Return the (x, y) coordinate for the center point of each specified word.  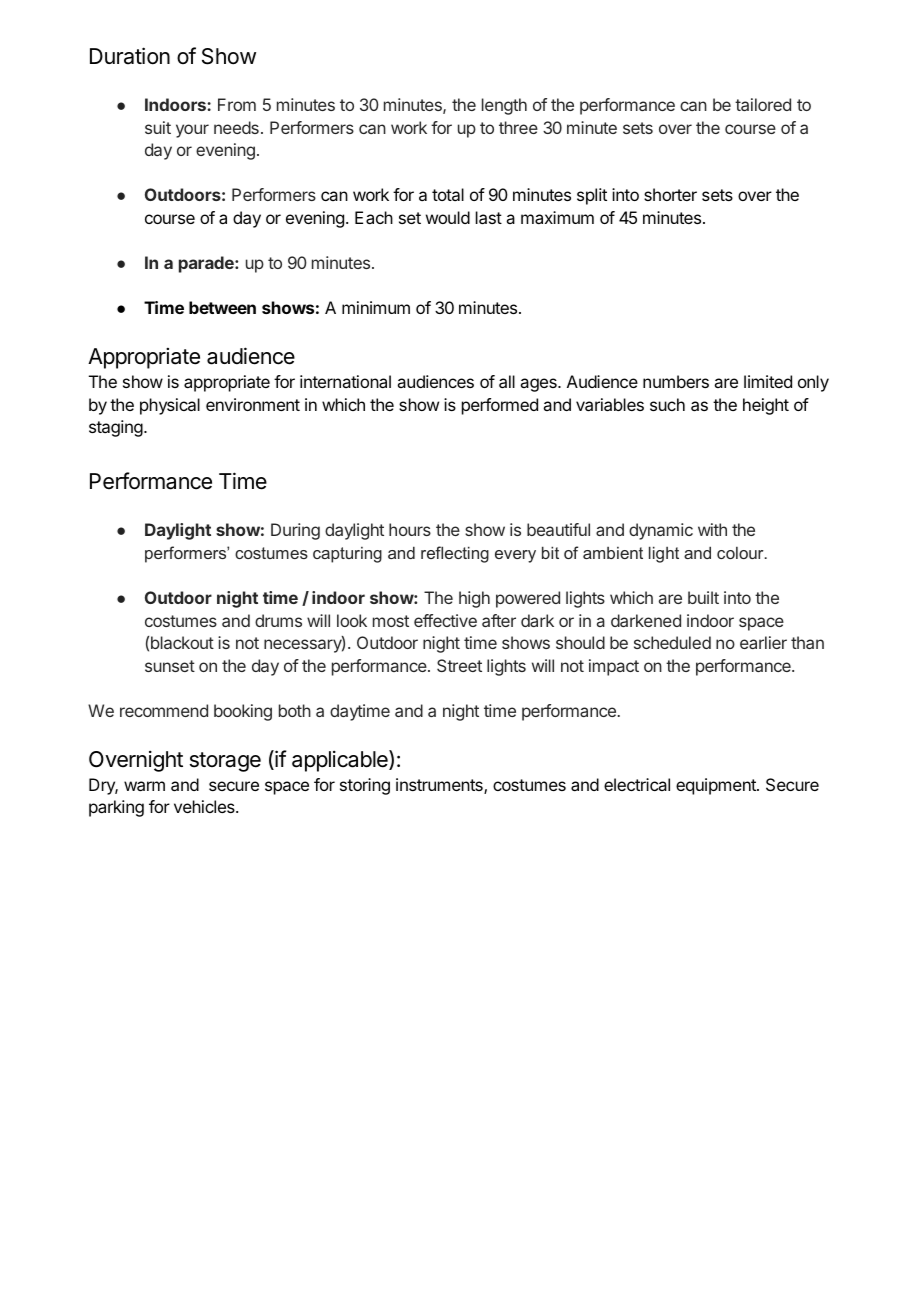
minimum (376, 307)
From (237, 104)
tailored (763, 104)
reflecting (455, 554)
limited (768, 381)
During (295, 531)
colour (741, 553)
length (504, 106)
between (222, 307)
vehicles (205, 806)
